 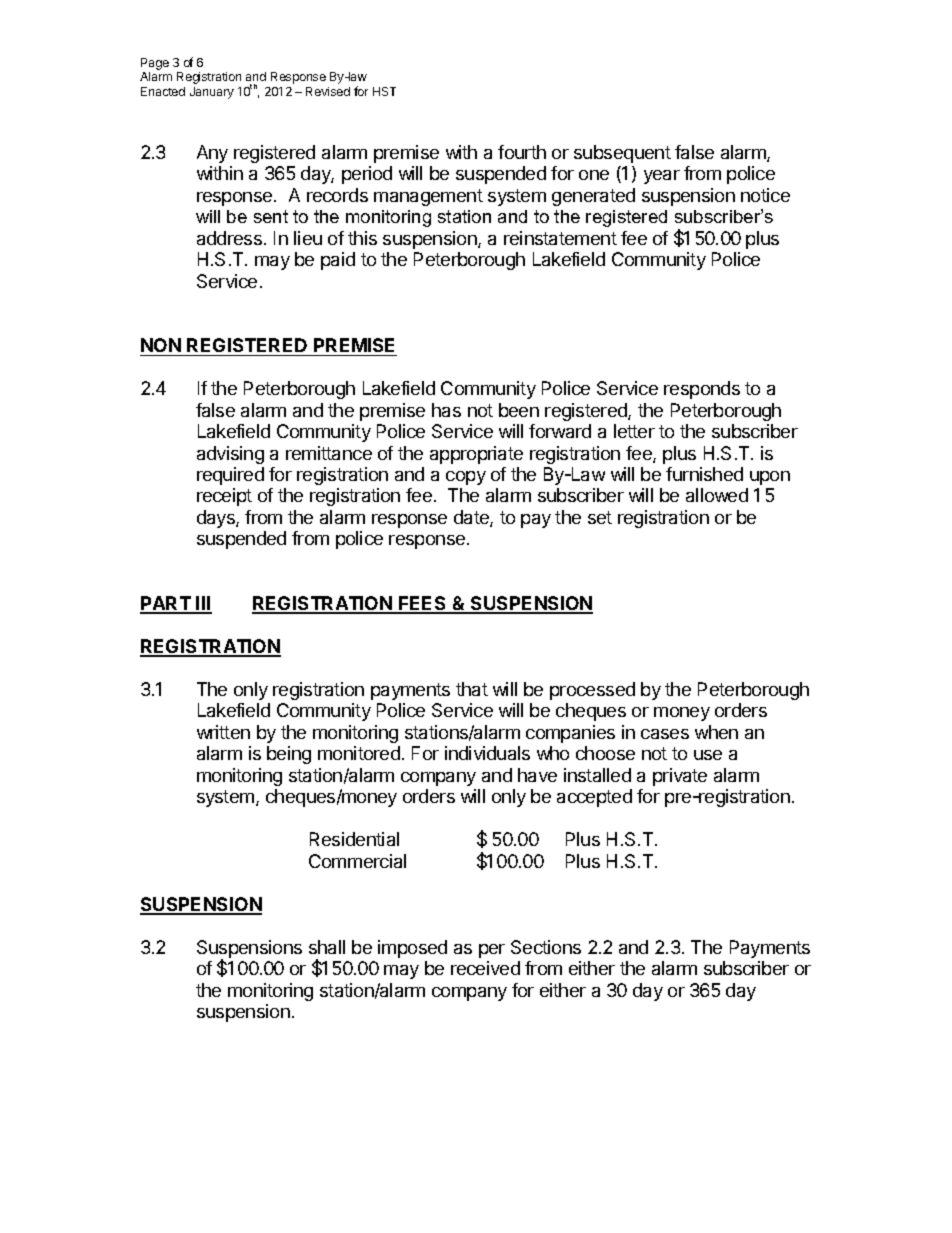 I want to click on January, so click(x=212, y=93).
